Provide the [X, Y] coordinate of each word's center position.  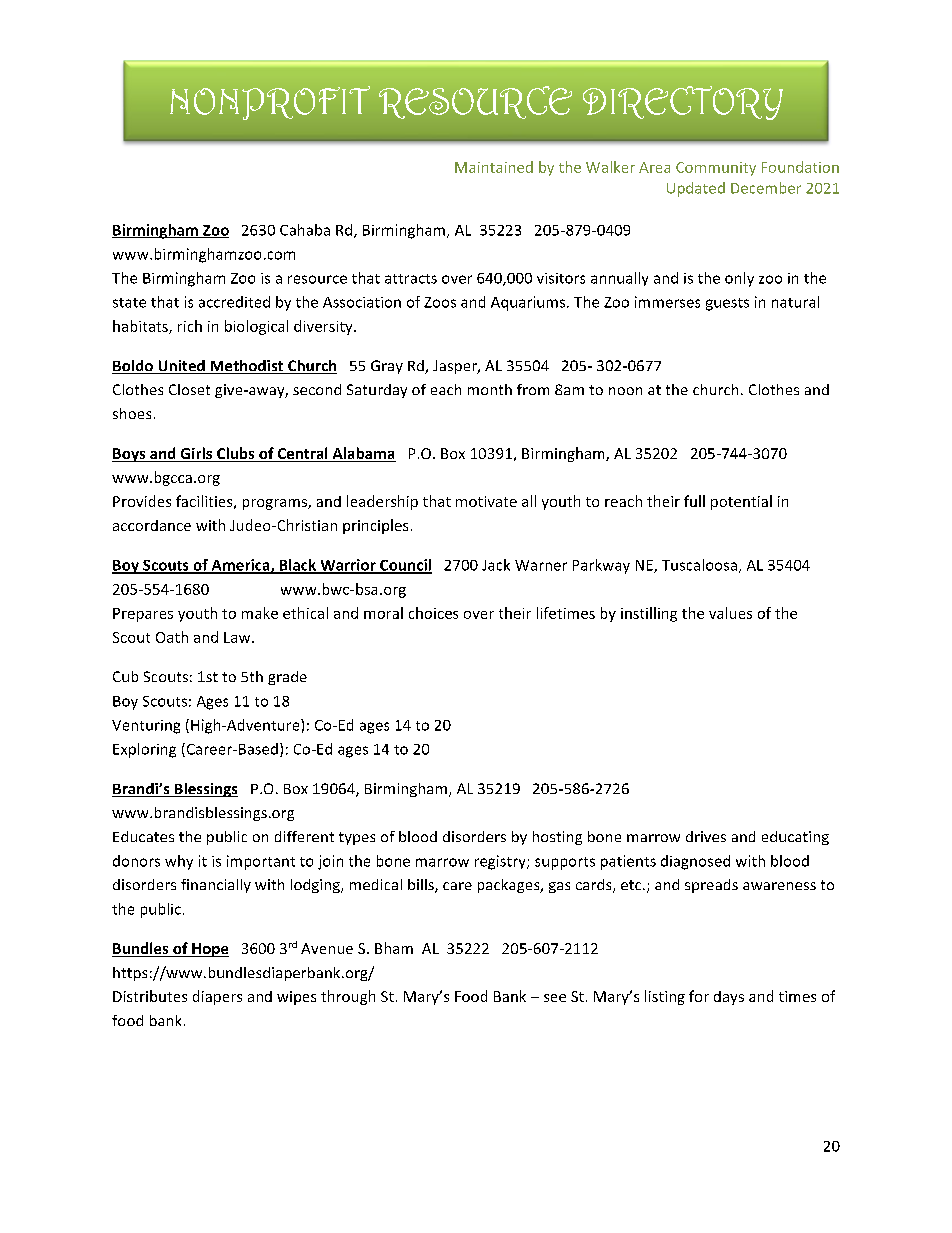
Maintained [494, 167]
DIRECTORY [683, 103]
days [729, 998]
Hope [209, 950]
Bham [394, 948]
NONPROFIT [270, 103]
